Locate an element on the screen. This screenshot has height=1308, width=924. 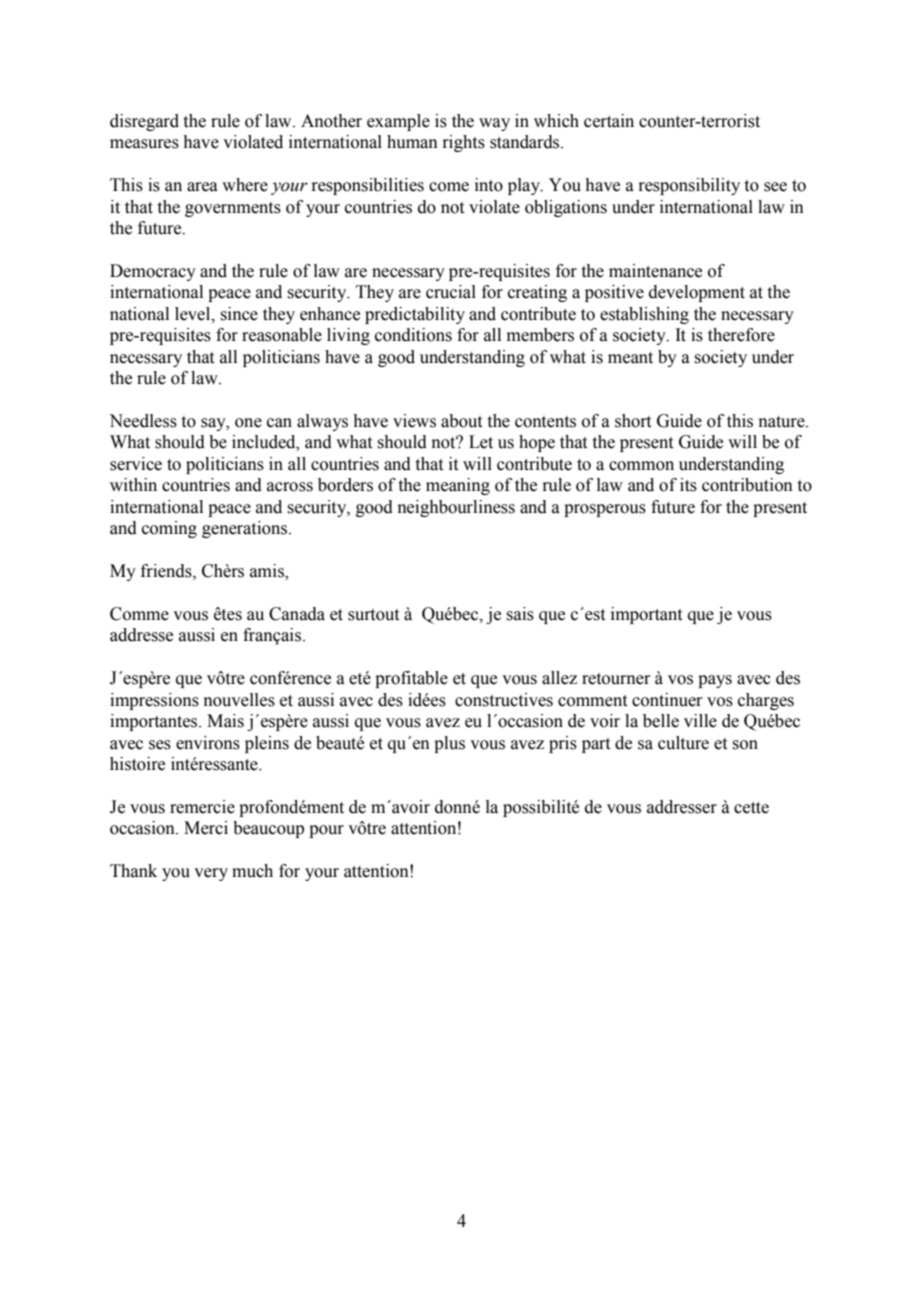
very is located at coordinates (211, 874).
